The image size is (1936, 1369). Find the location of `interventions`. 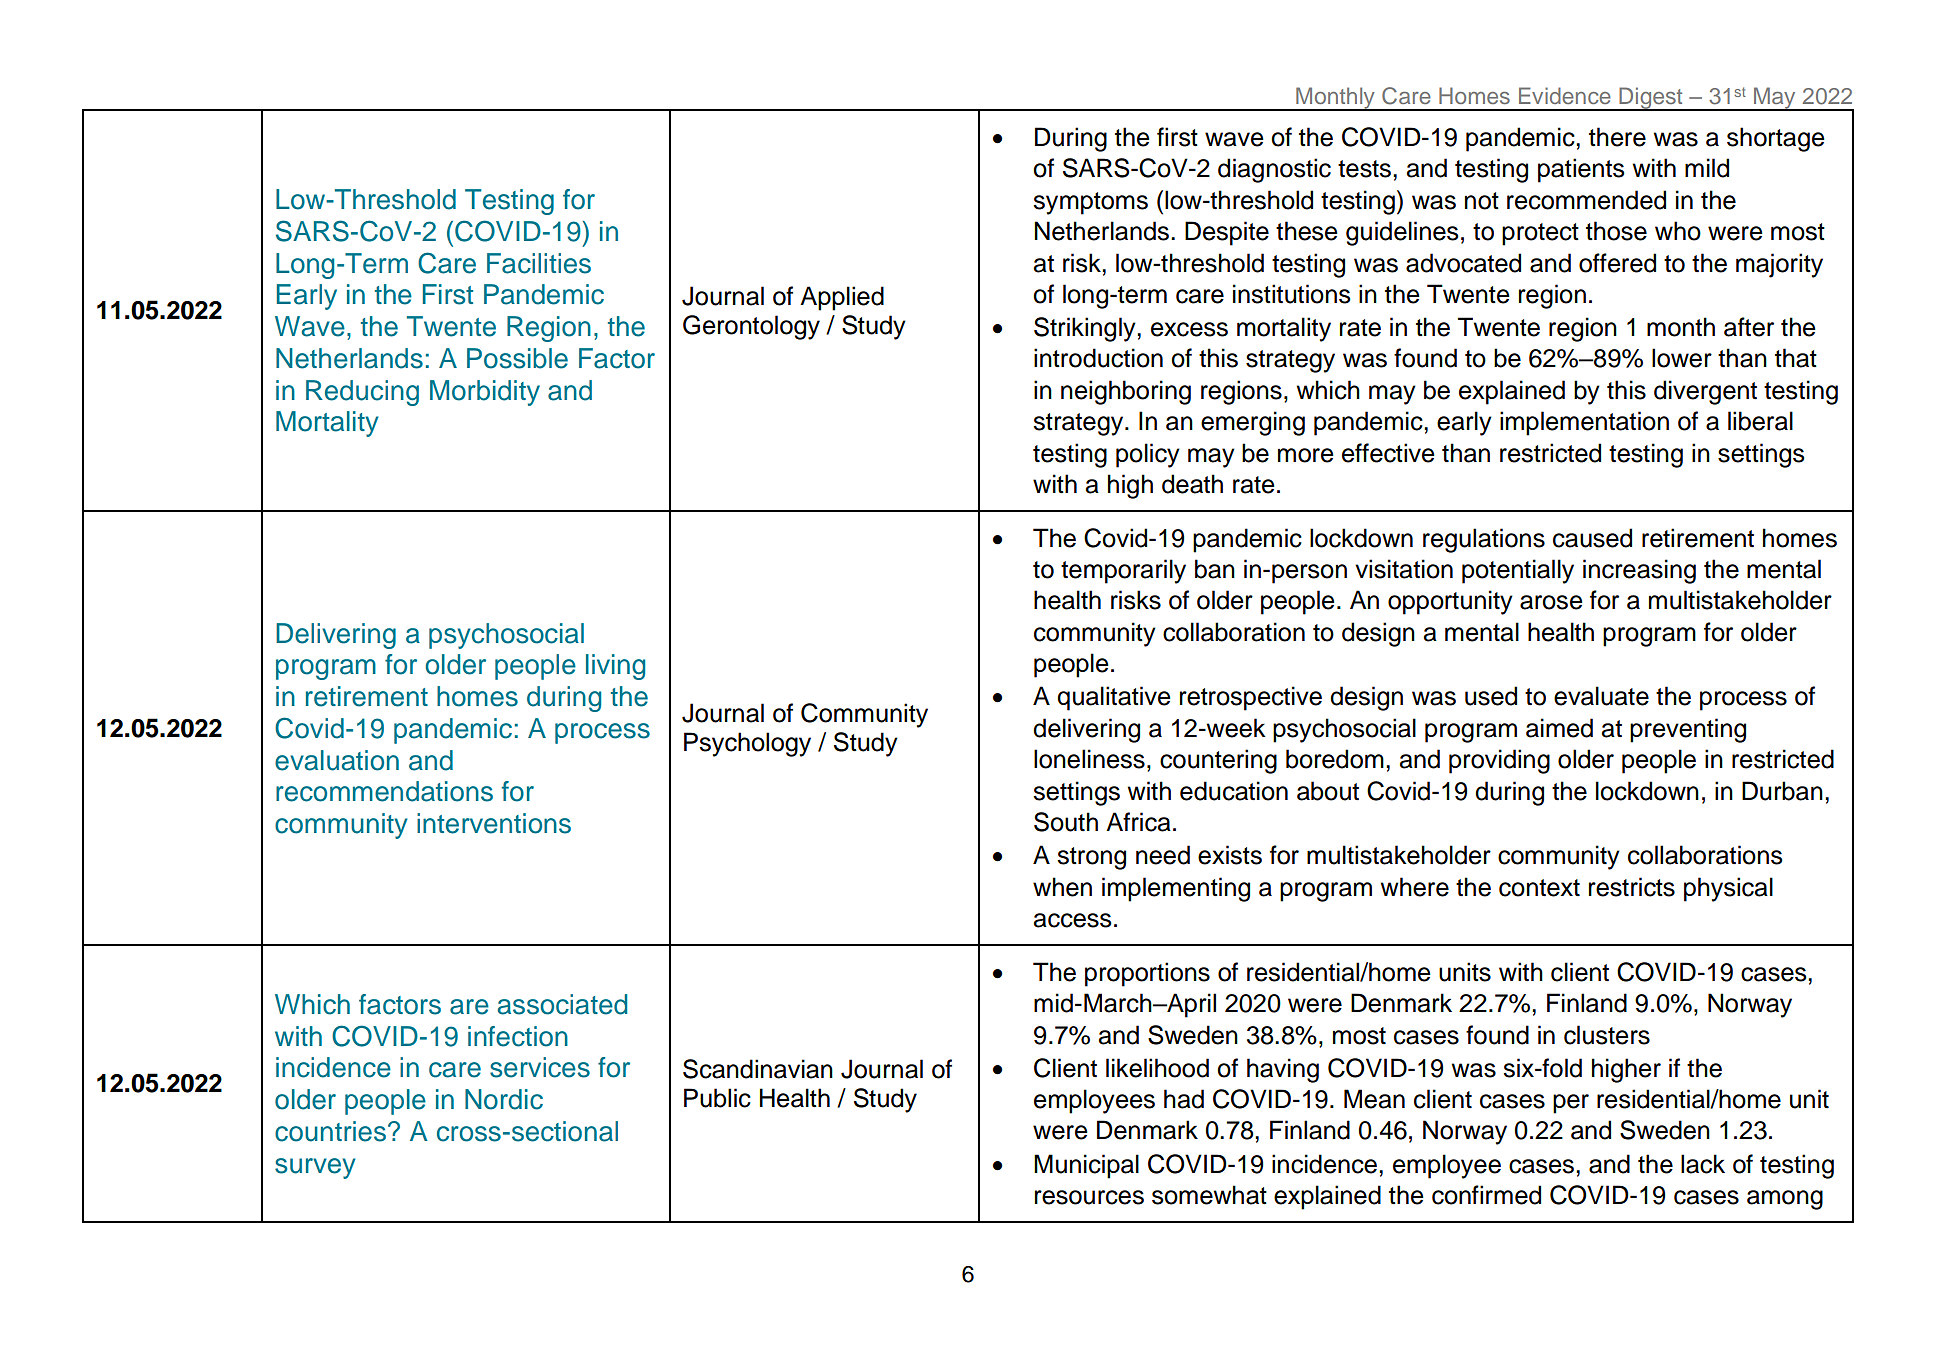

interventions is located at coordinates (494, 823).
